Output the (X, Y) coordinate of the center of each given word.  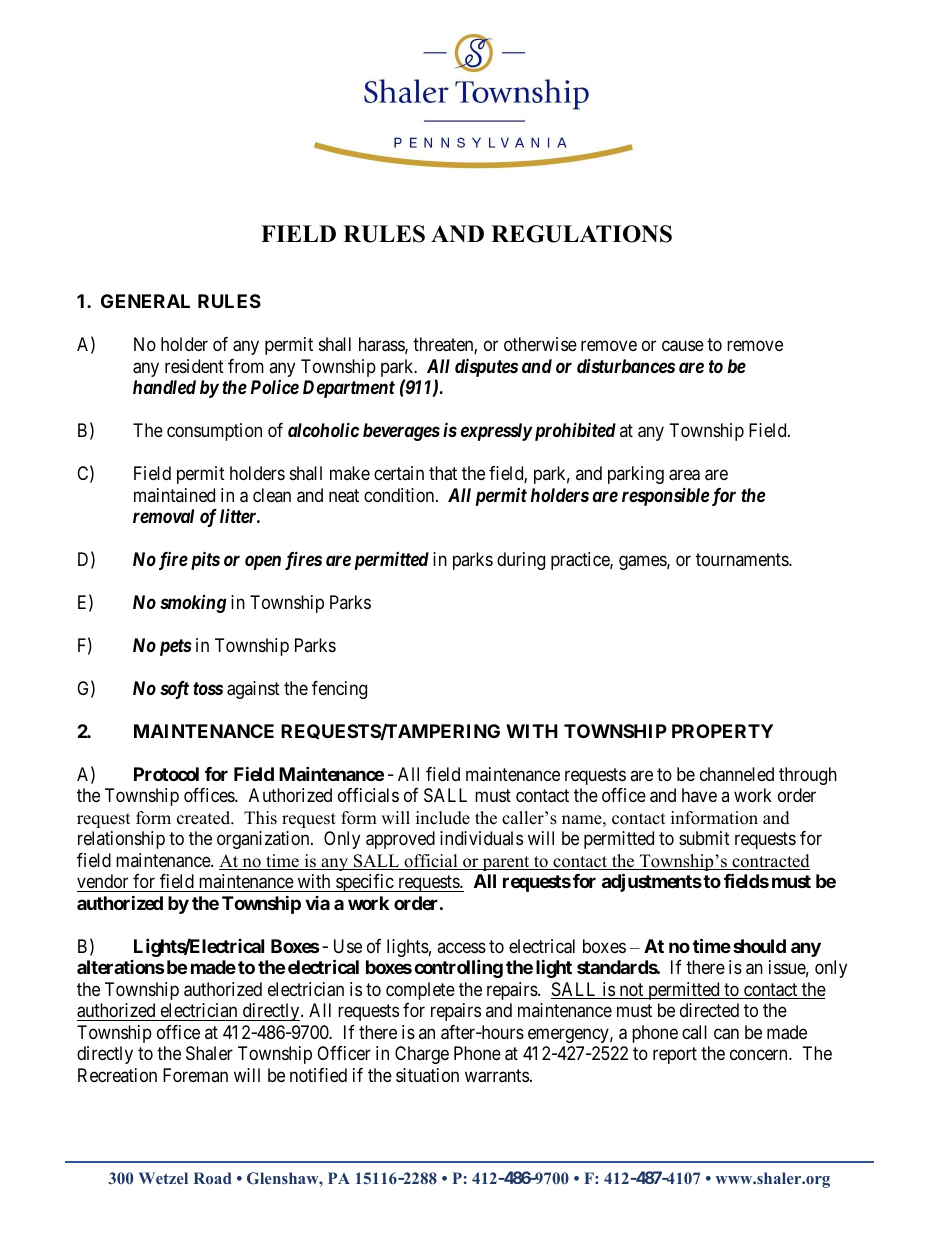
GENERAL (145, 301)
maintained (174, 495)
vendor (102, 881)
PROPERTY (722, 731)
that (443, 473)
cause (683, 346)
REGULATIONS (581, 234)
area (684, 475)
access (461, 947)
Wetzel (163, 1178)
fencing (339, 690)
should (759, 946)
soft (174, 690)
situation (427, 1075)
